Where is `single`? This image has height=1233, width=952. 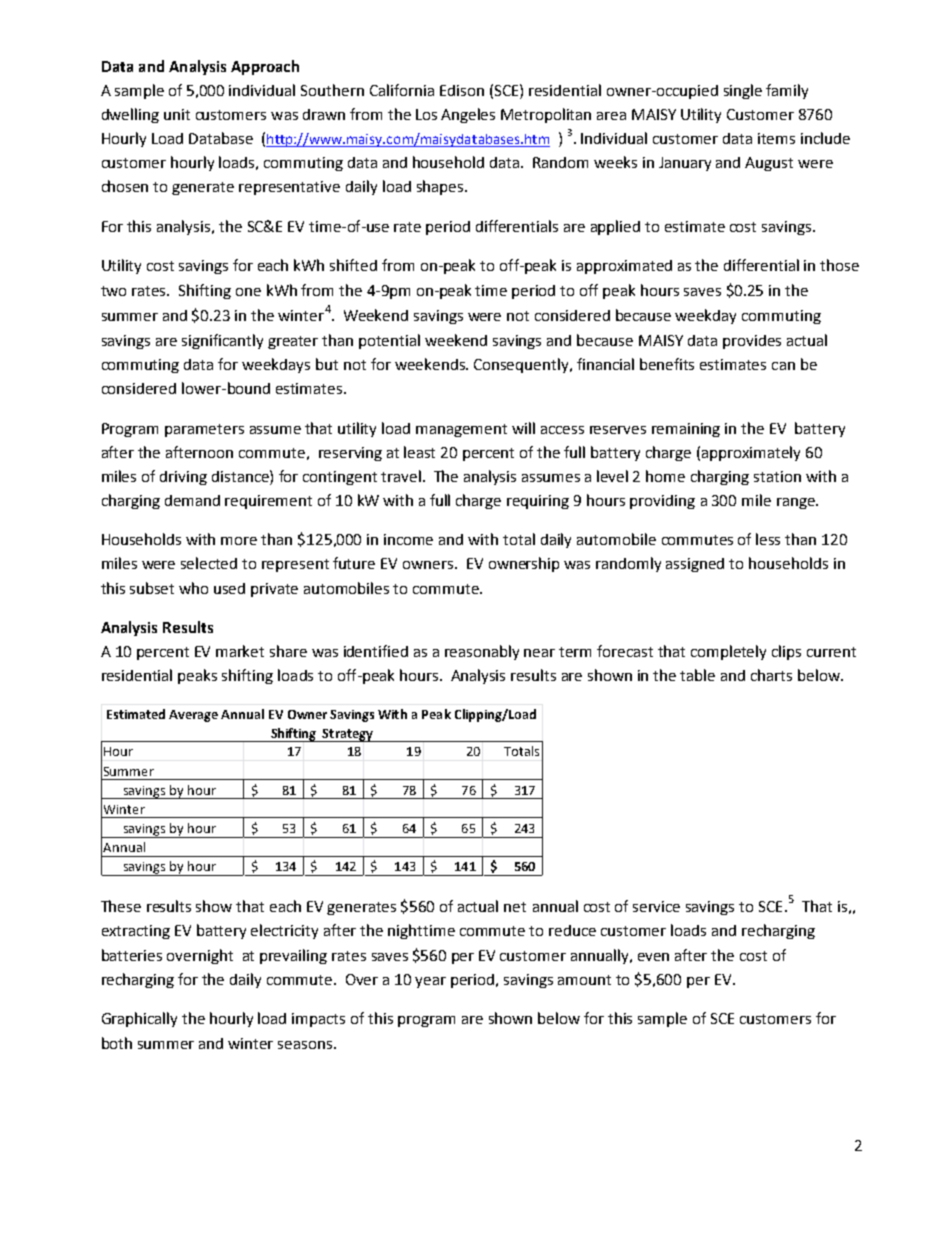
single is located at coordinates (743, 91).
